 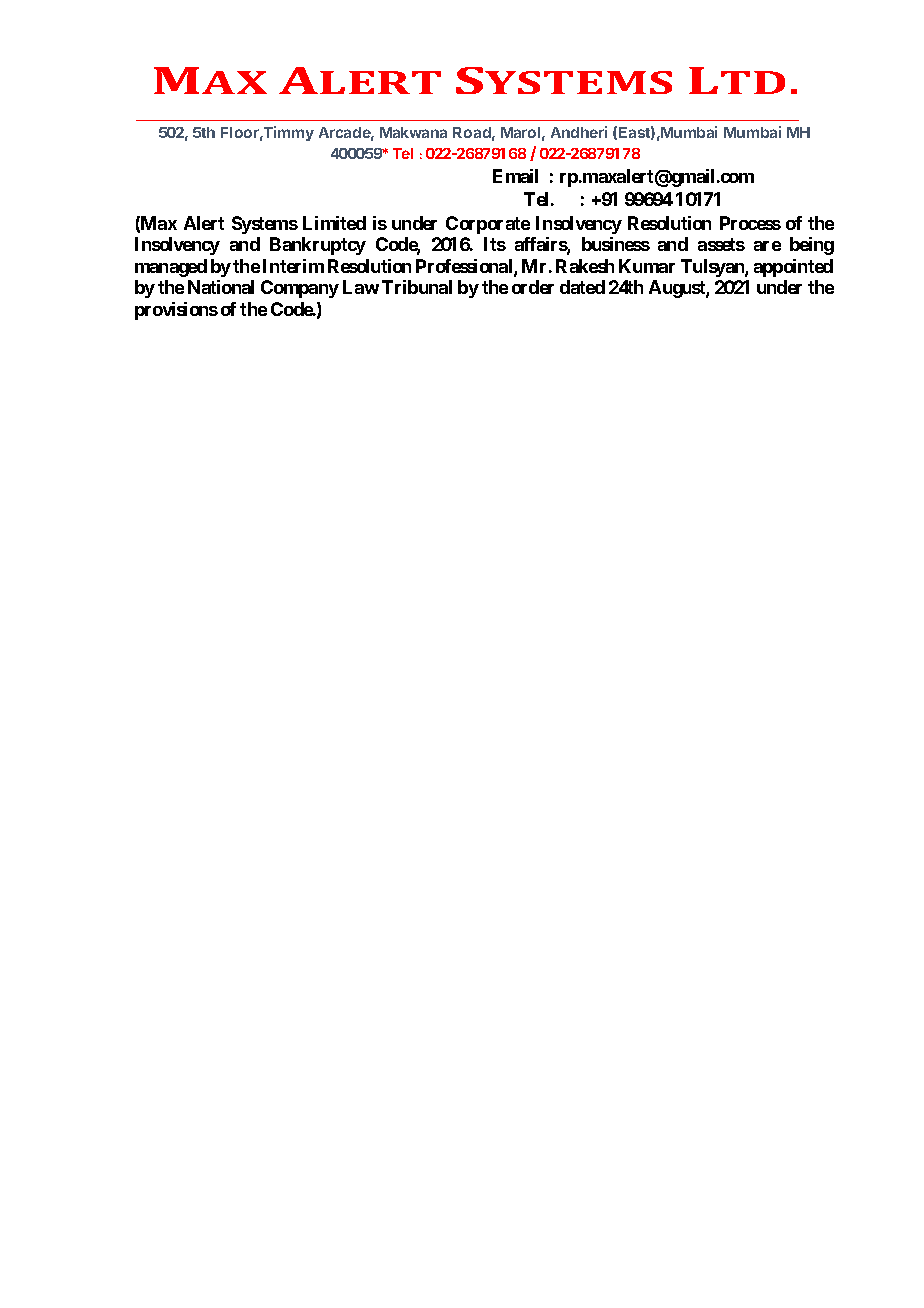 What do you see at coordinates (488, 225) in the document?
I see `Corporate` at bounding box center [488, 225].
